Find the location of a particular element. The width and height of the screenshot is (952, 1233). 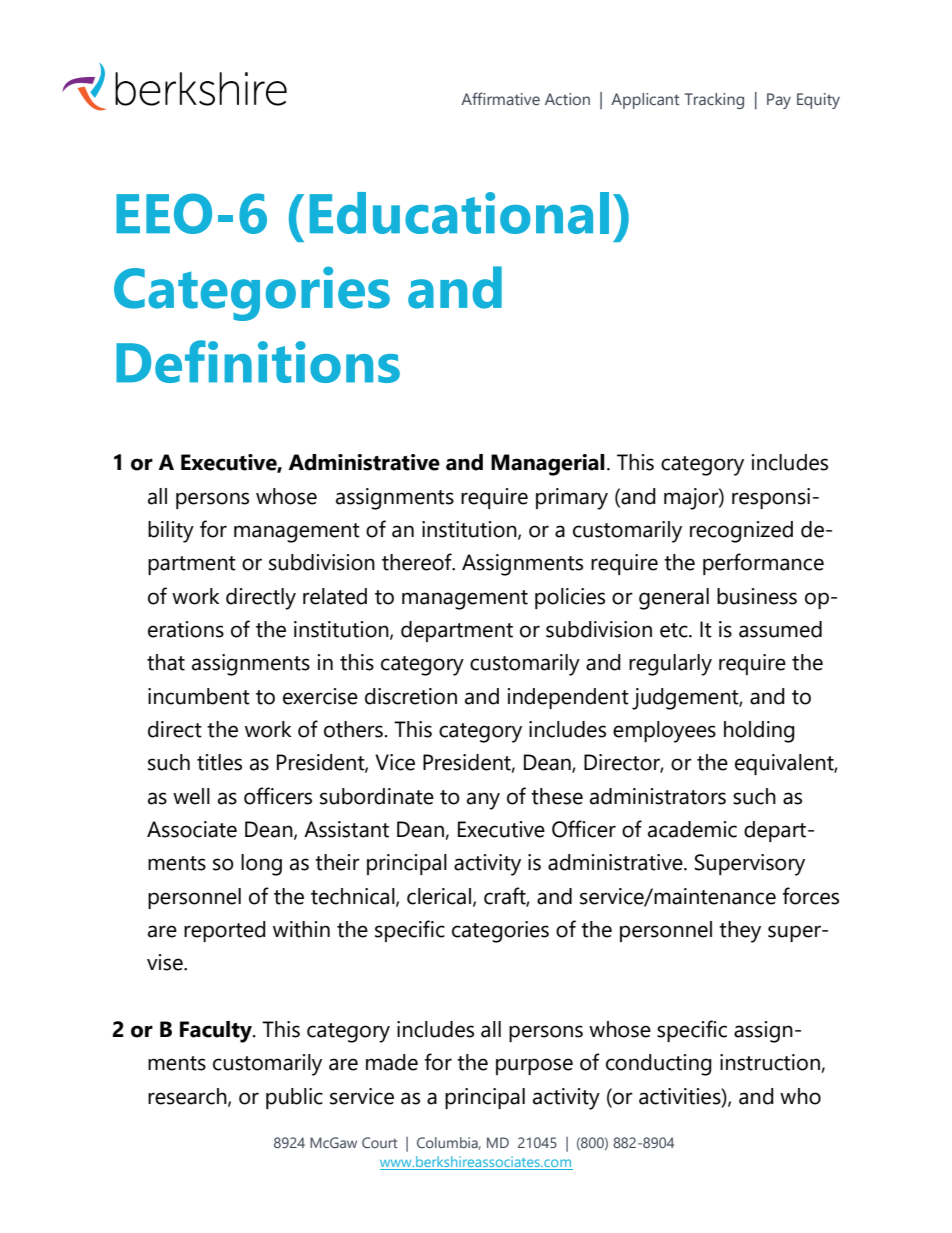

public is located at coordinates (294, 1098).
